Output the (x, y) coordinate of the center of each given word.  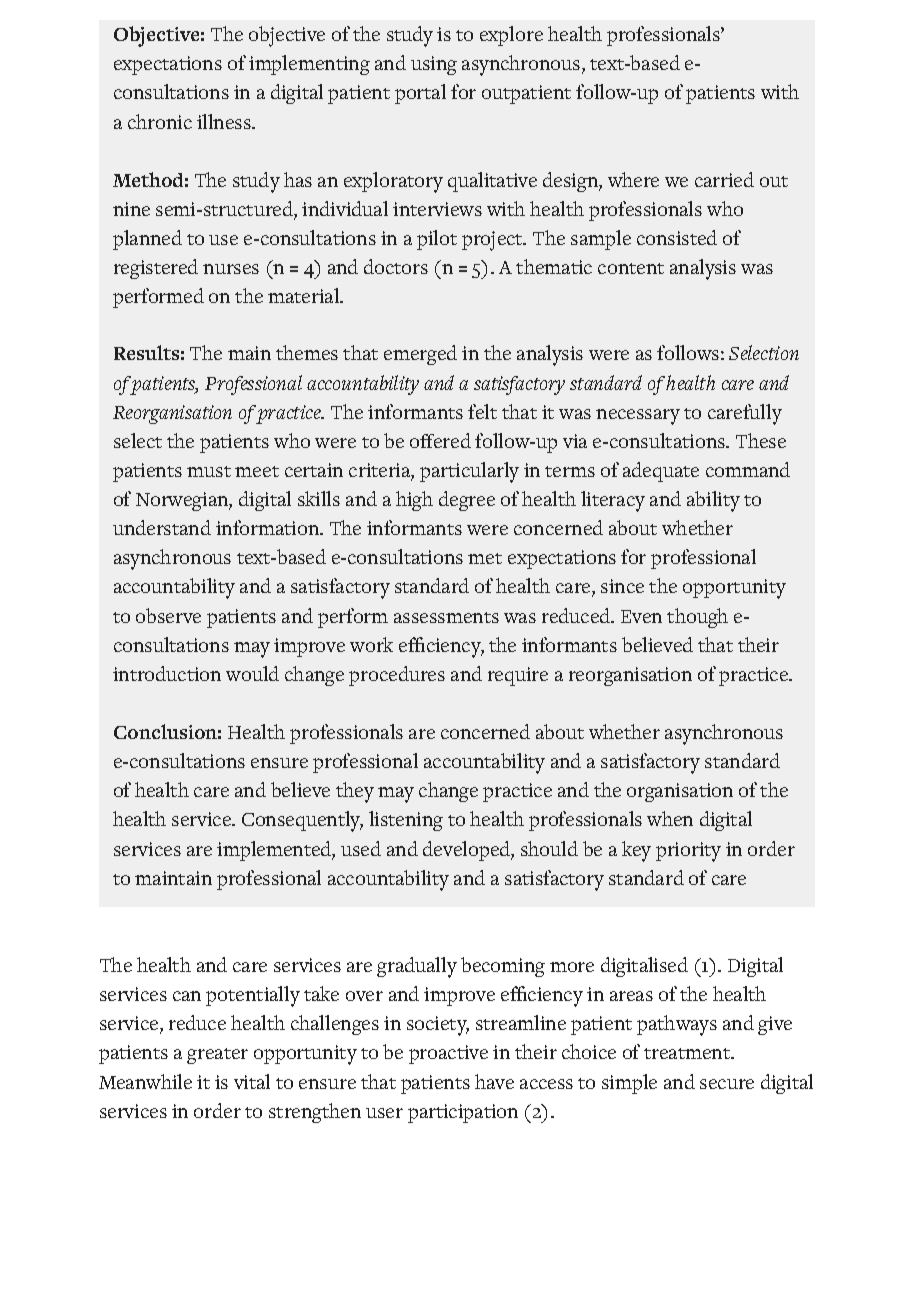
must (209, 471)
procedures (397, 676)
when (670, 818)
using (434, 65)
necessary (638, 417)
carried (724, 179)
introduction (167, 673)
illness (225, 121)
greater (217, 1056)
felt (482, 411)
